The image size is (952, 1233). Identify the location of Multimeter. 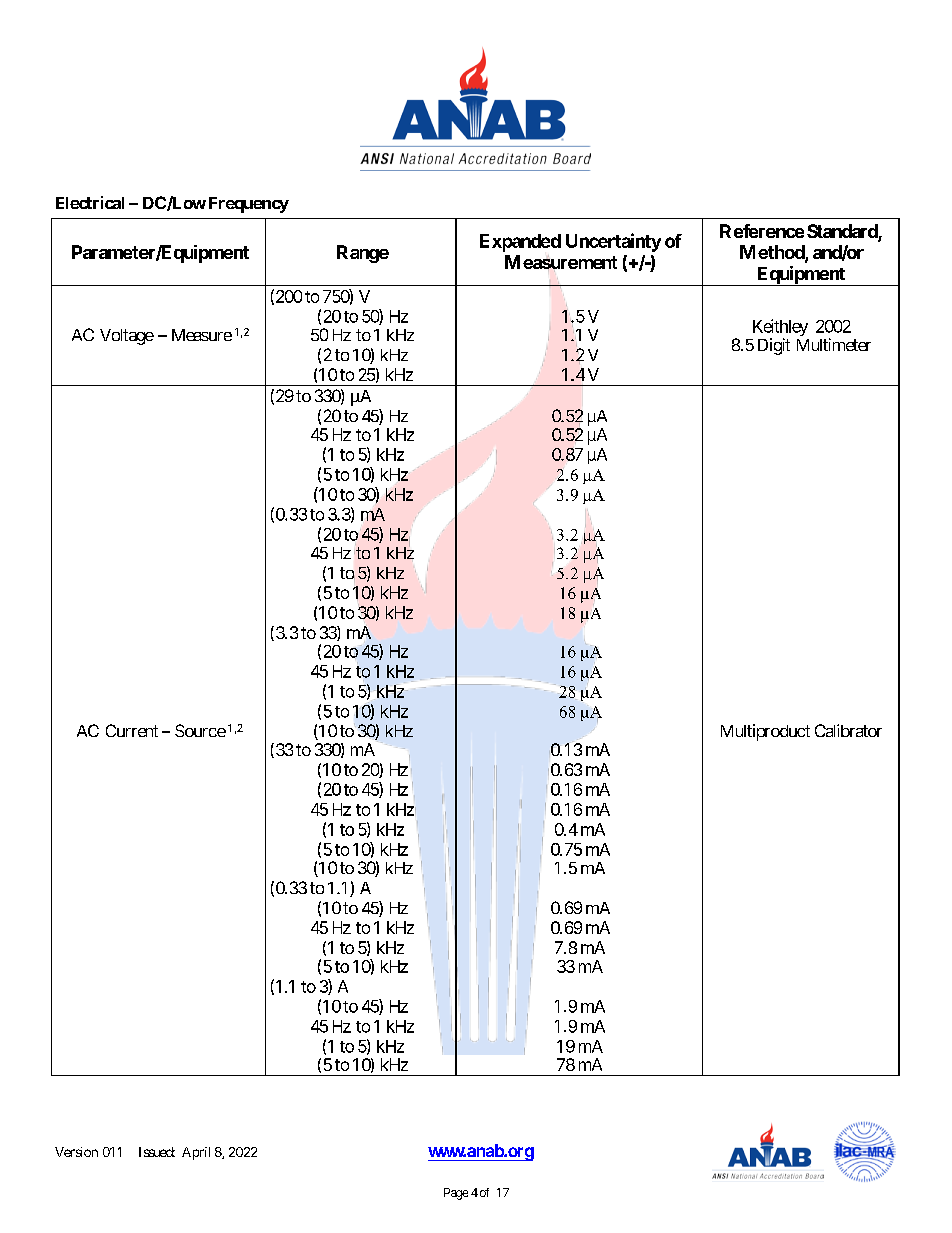
(834, 344).
